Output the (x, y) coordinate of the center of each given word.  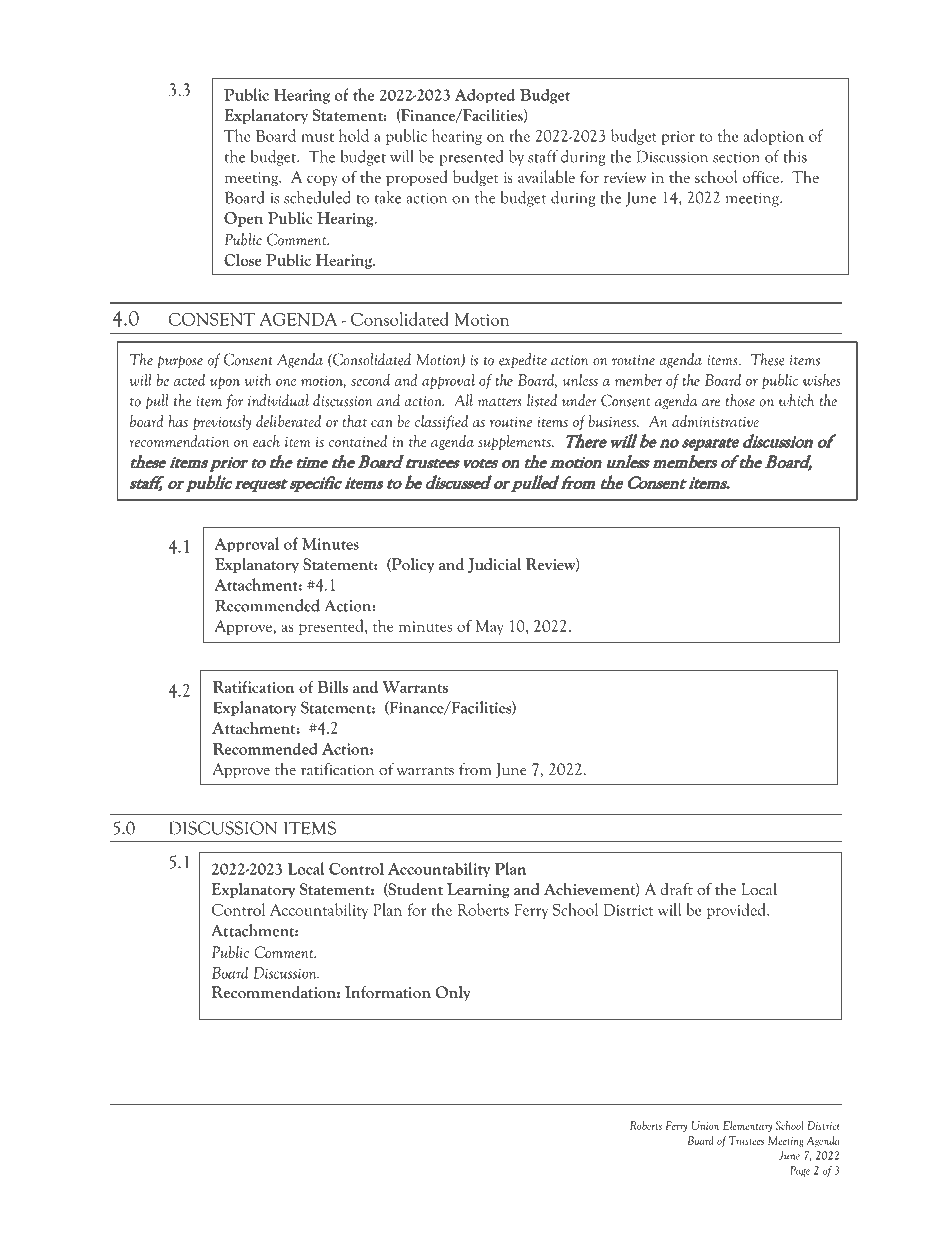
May (489, 627)
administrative (715, 421)
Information (388, 992)
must (317, 137)
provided (737, 911)
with (257, 380)
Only (453, 993)
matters (500, 402)
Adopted (485, 96)
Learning (478, 890)
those (740, 400)
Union (705, 1125)
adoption (773, 137)
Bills (332, 686)
